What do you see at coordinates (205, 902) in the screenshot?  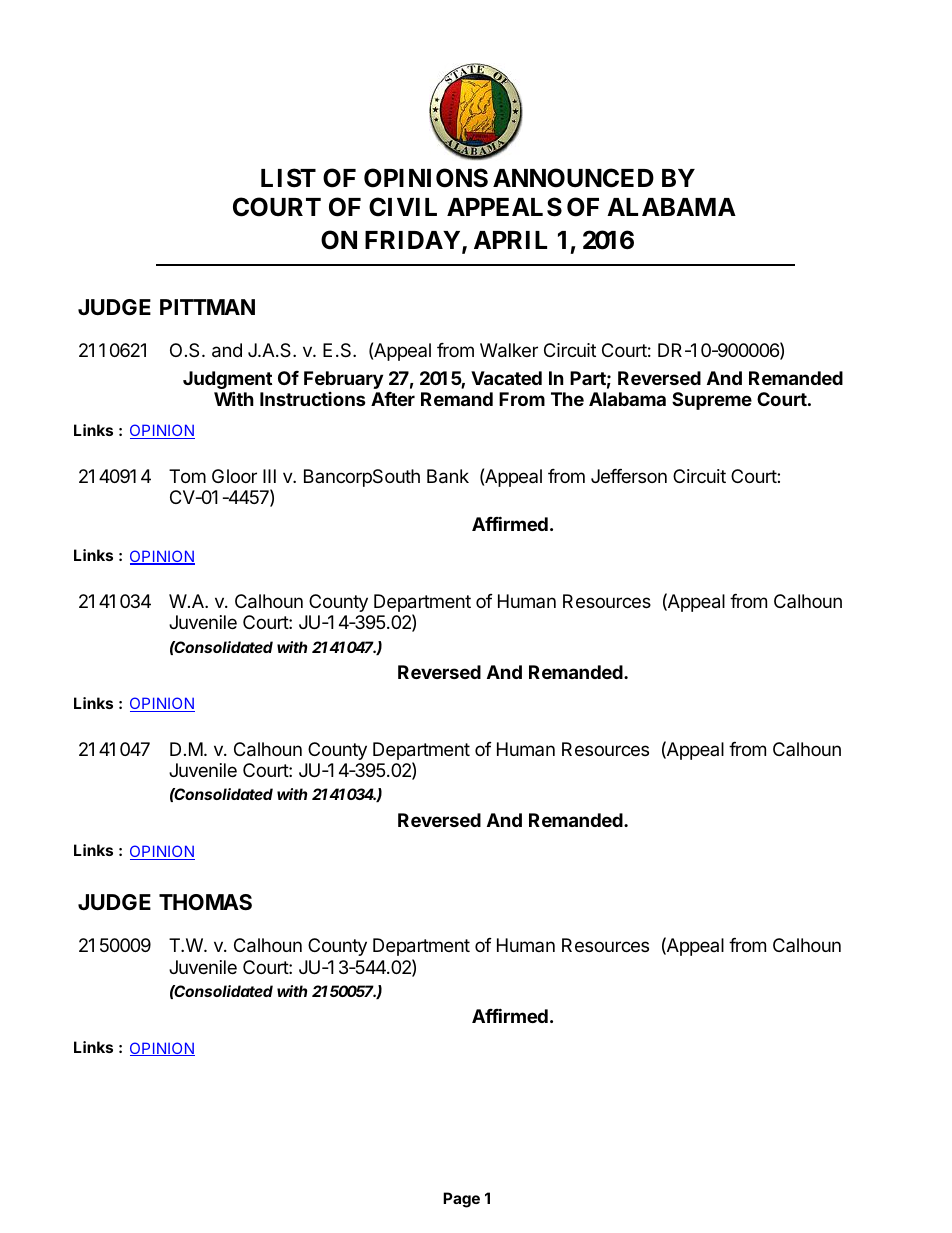 I see `THOMAS` at bounding box center [205, 902].
